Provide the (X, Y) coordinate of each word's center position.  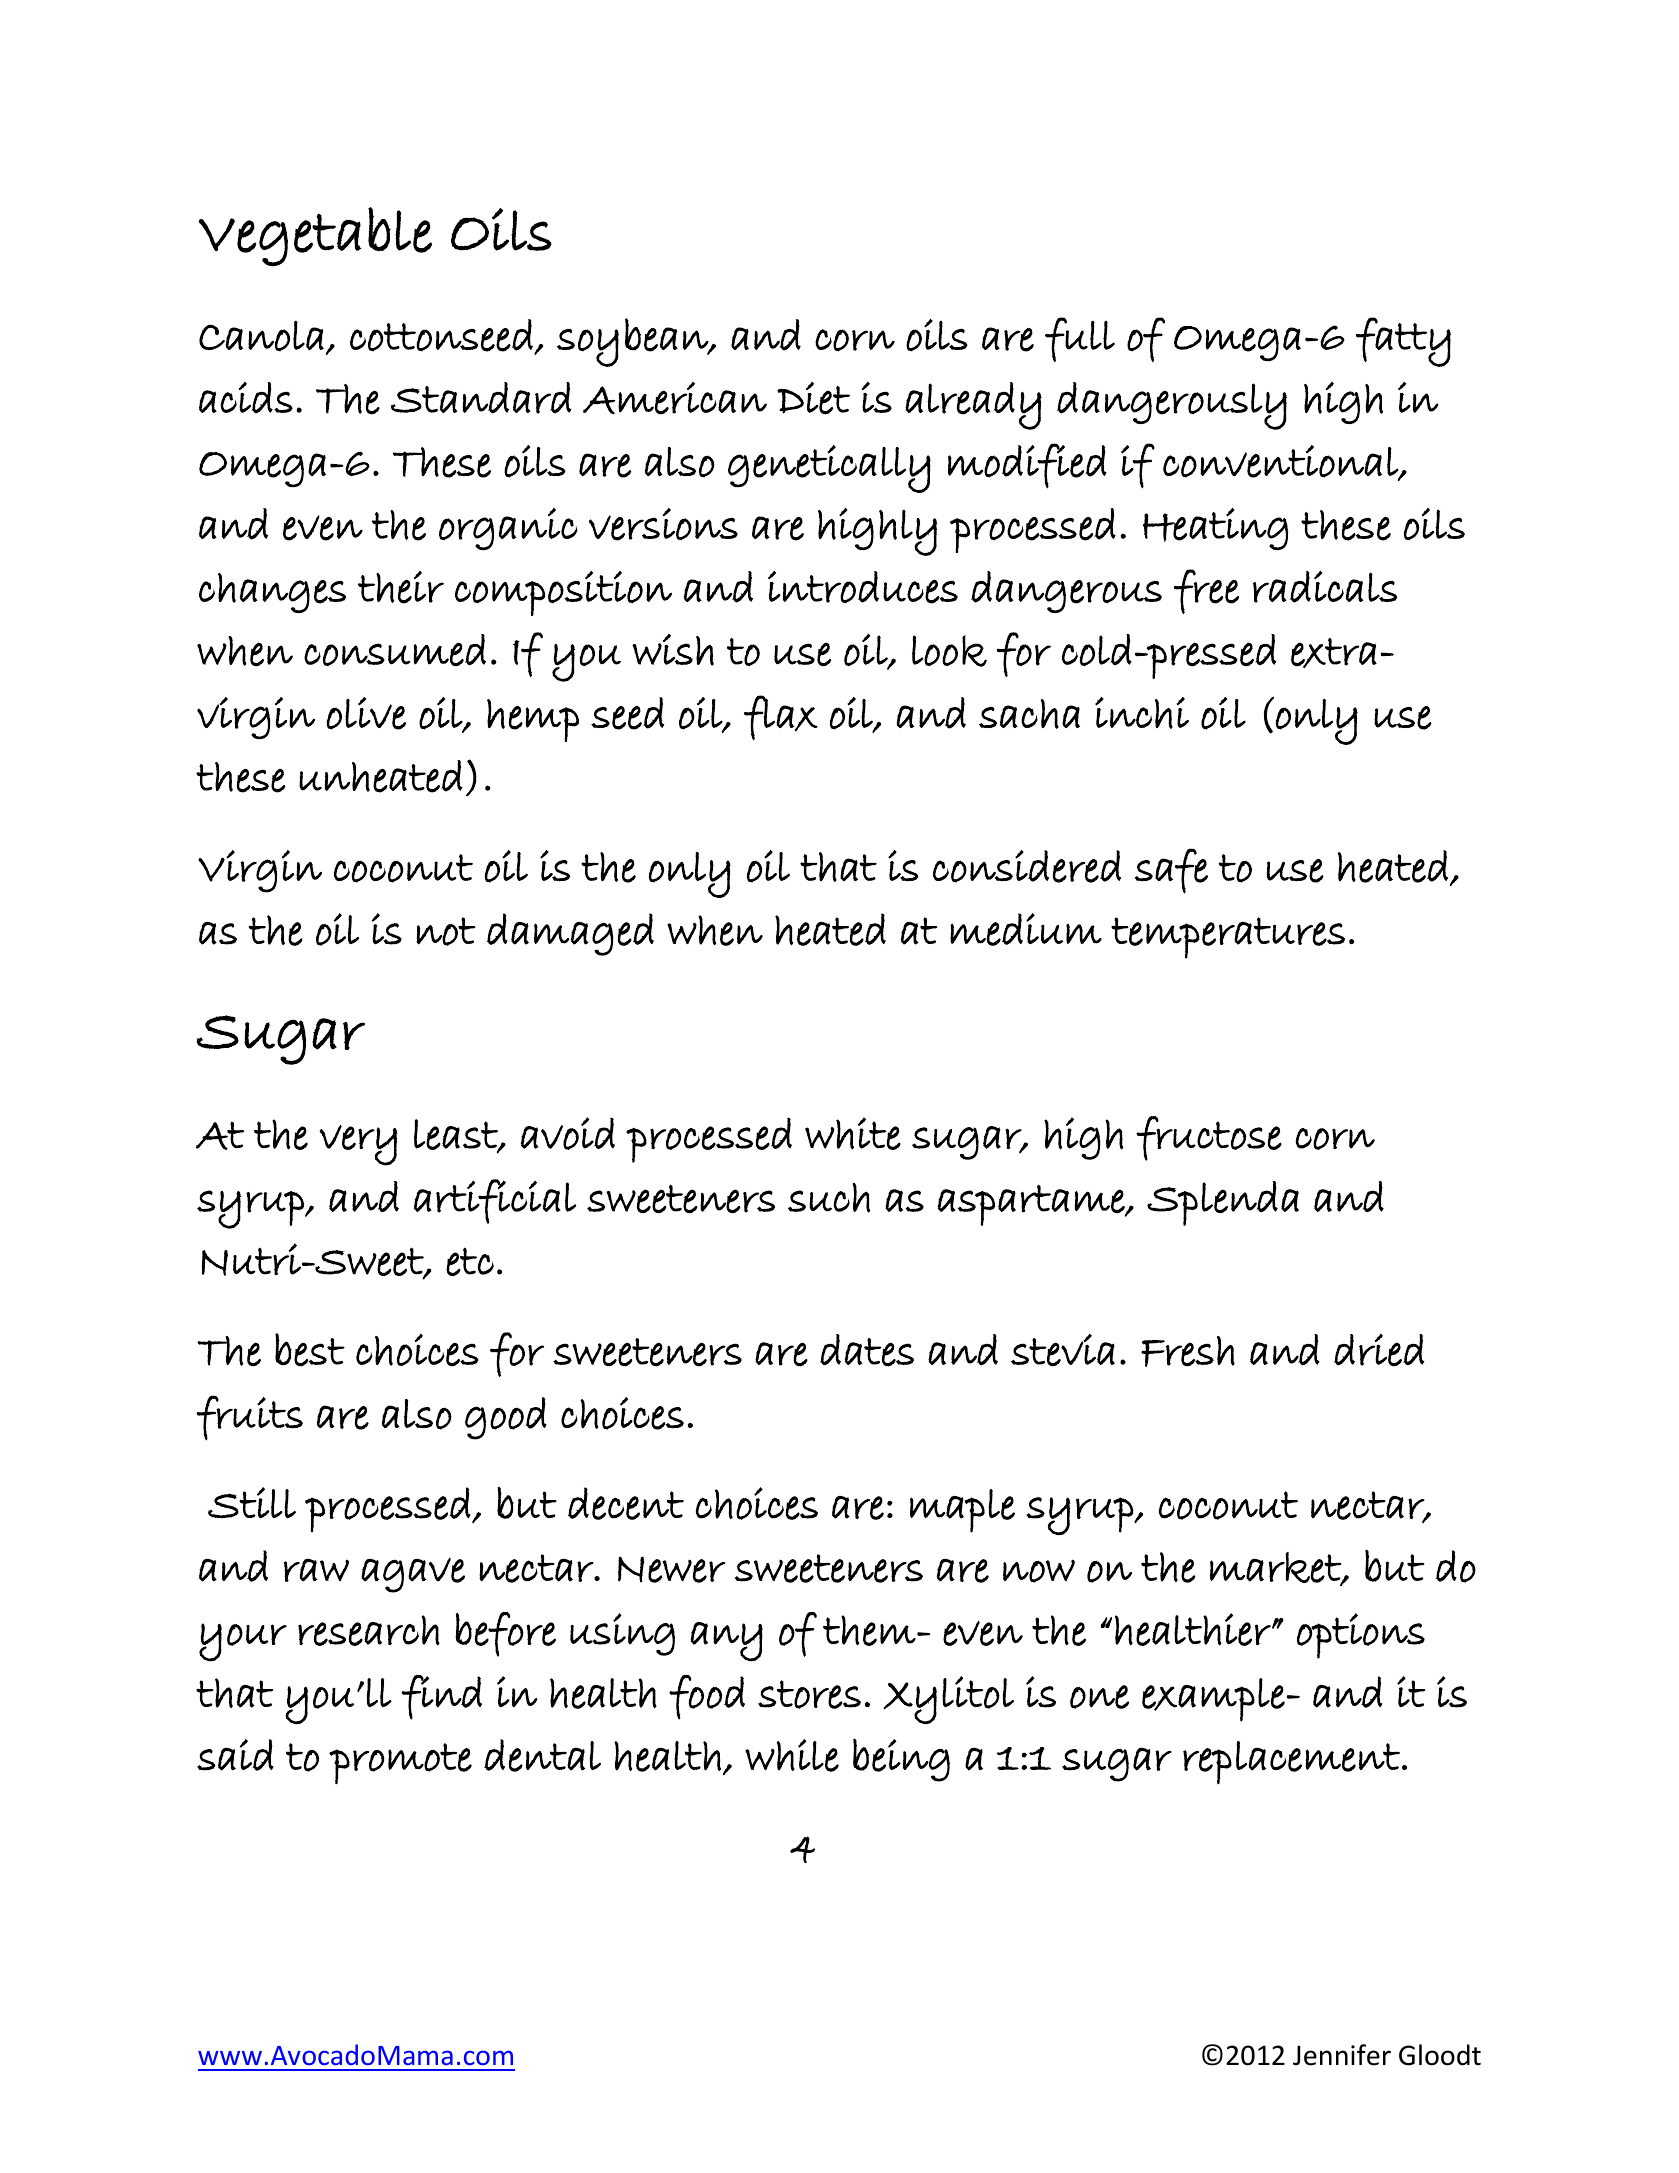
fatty (1403, 342)
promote (400, 1763)
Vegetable (315, 236)
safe (1171, 871)
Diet (813, 398)
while (792, 1755)
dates (867, 1350)
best (310, 1350)
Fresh (1188, 1351)
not (446, 931)
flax (781, 717)
